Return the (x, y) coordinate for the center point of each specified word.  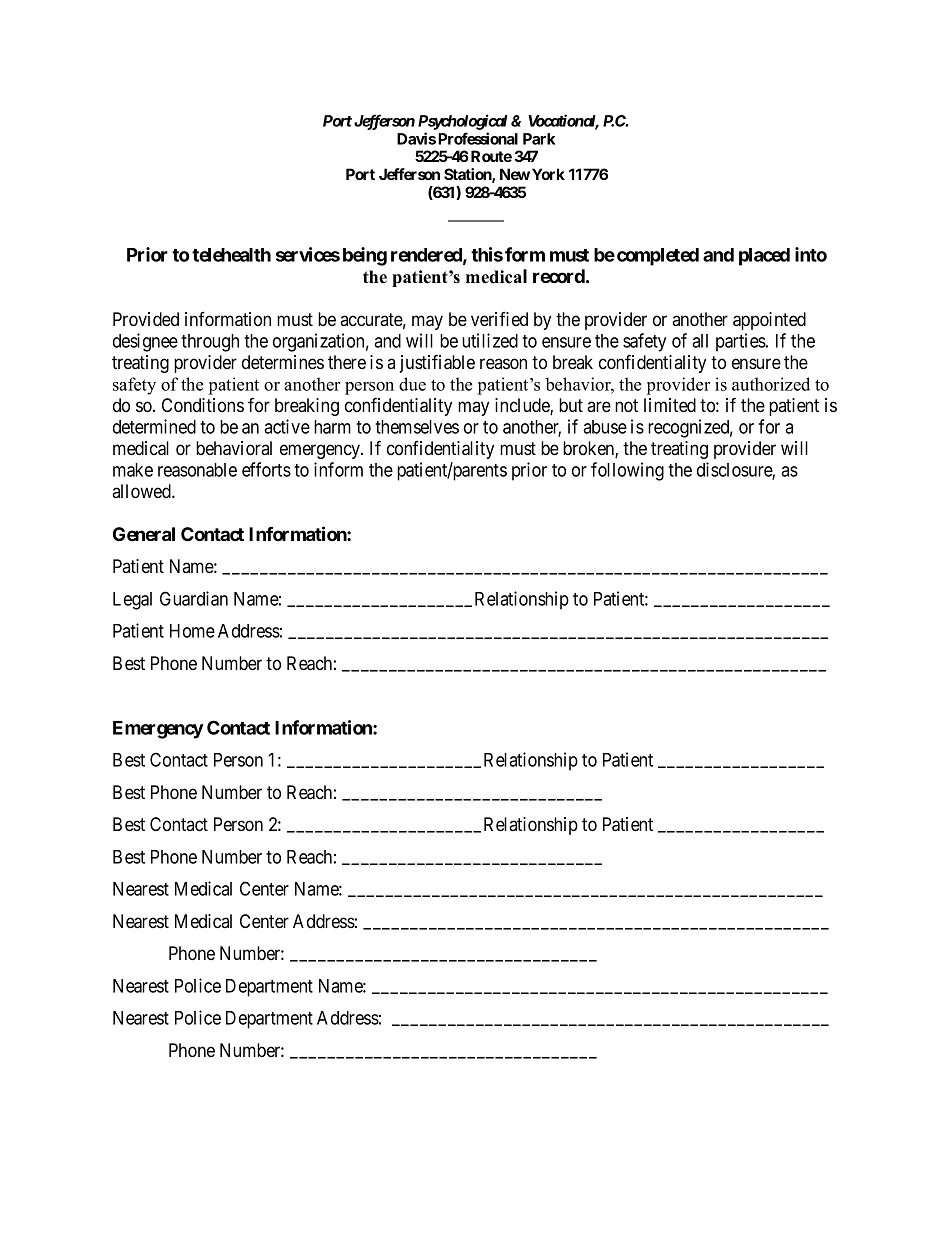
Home (192, 631)
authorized (771, 384)
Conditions (203, 405)
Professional (478, 138)
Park (539, 139)
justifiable (437, 363)
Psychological (462, 122)
